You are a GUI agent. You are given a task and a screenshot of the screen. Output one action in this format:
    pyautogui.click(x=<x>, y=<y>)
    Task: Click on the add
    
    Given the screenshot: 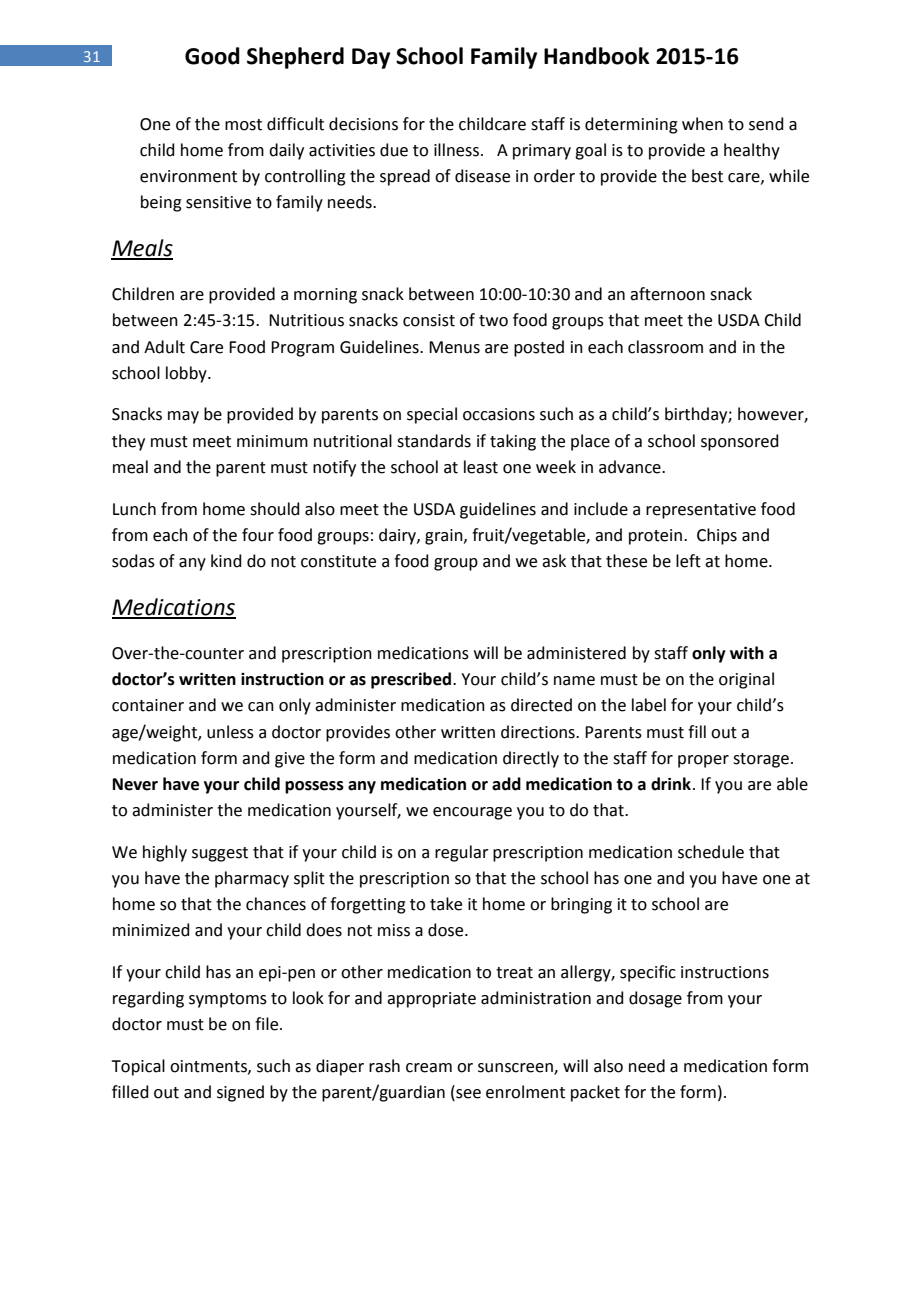 What is the action you would take?
    pyautogui.click(x=506, y=784)
